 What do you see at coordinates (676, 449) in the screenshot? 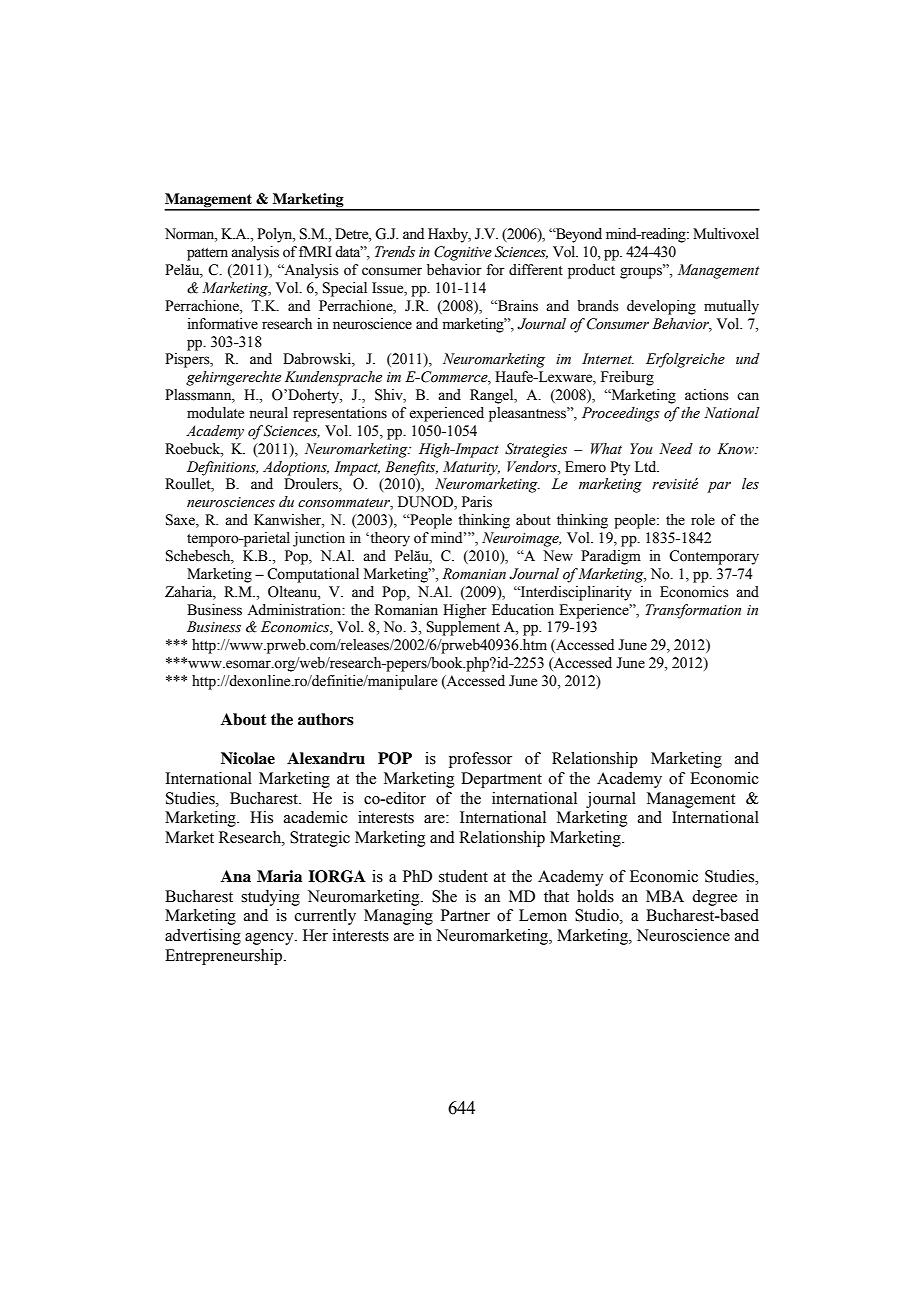
I see `Need` at bounding box center [676, 449].
